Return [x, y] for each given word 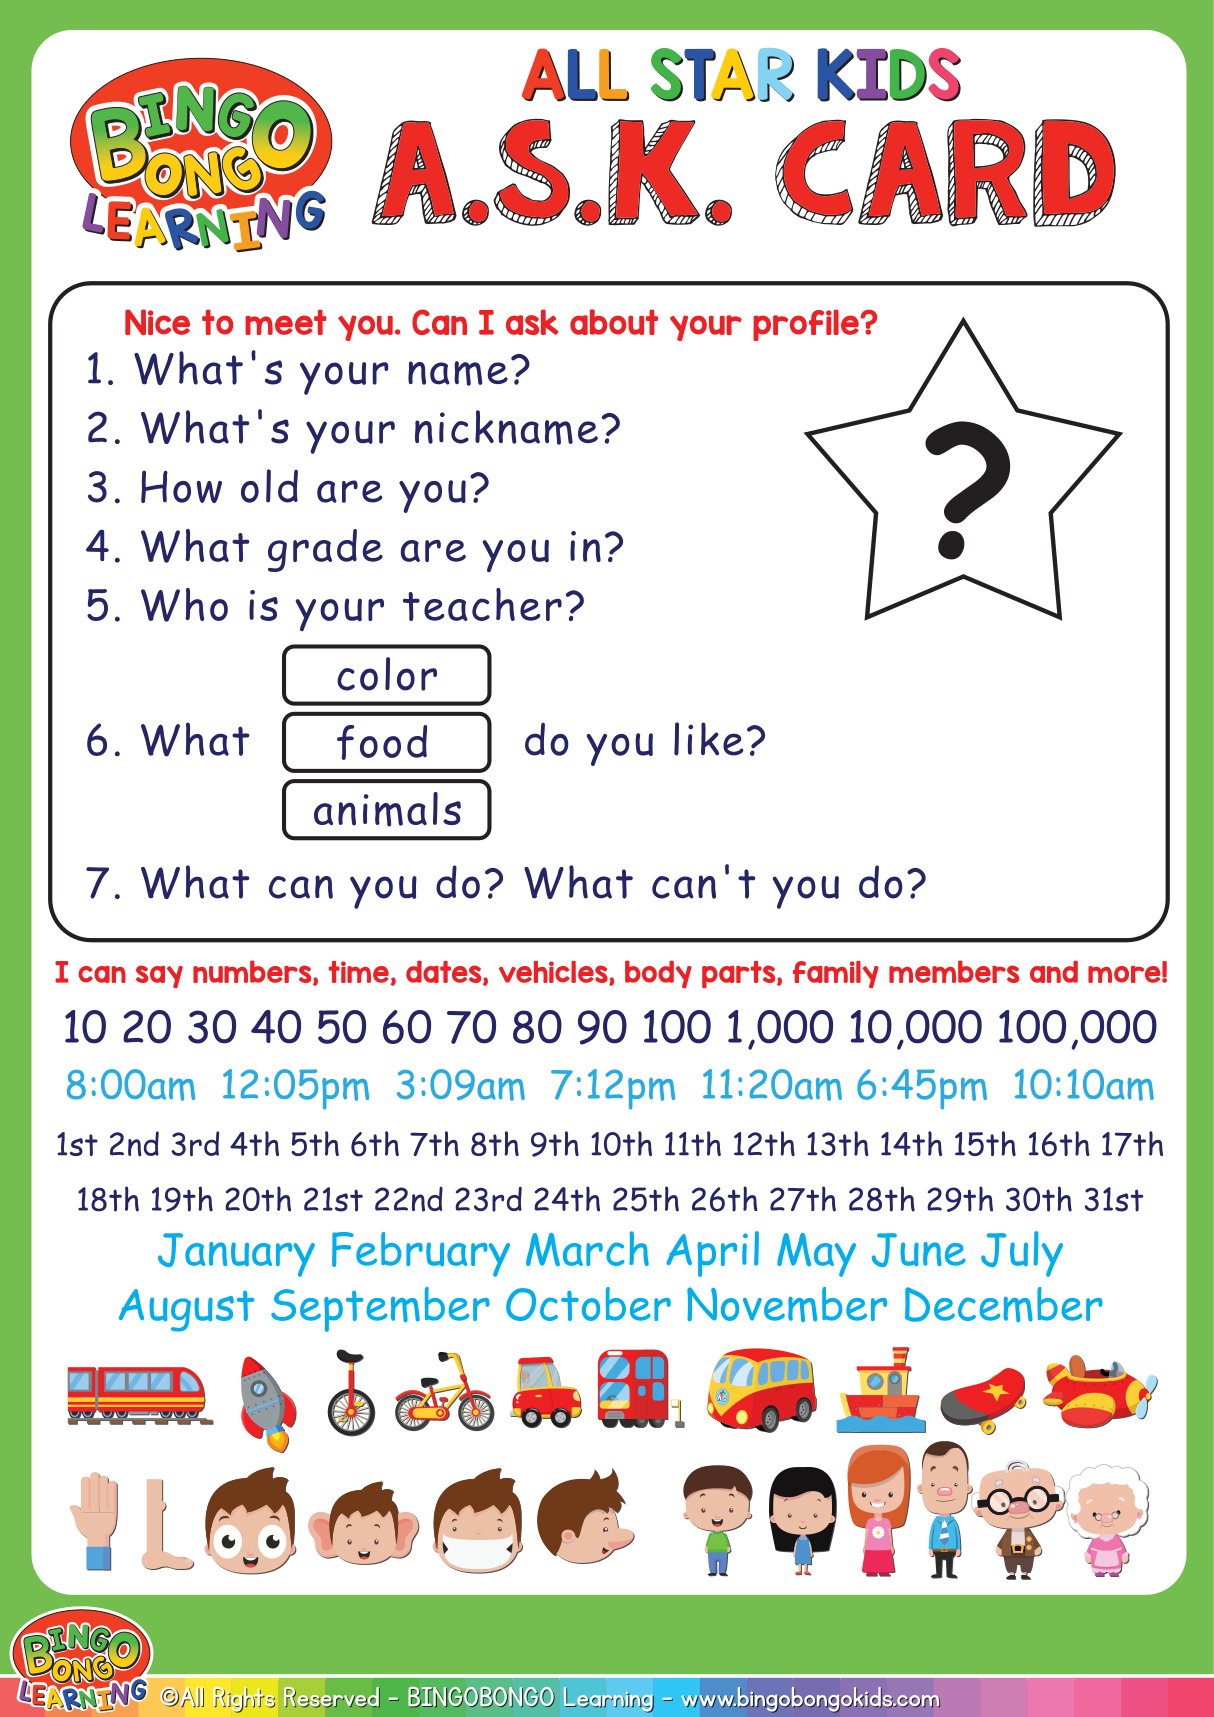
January [236, 1255]
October [588, 1304]
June [919, 1250]
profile [807, 325]
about [614, 322]
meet [286, 322]
